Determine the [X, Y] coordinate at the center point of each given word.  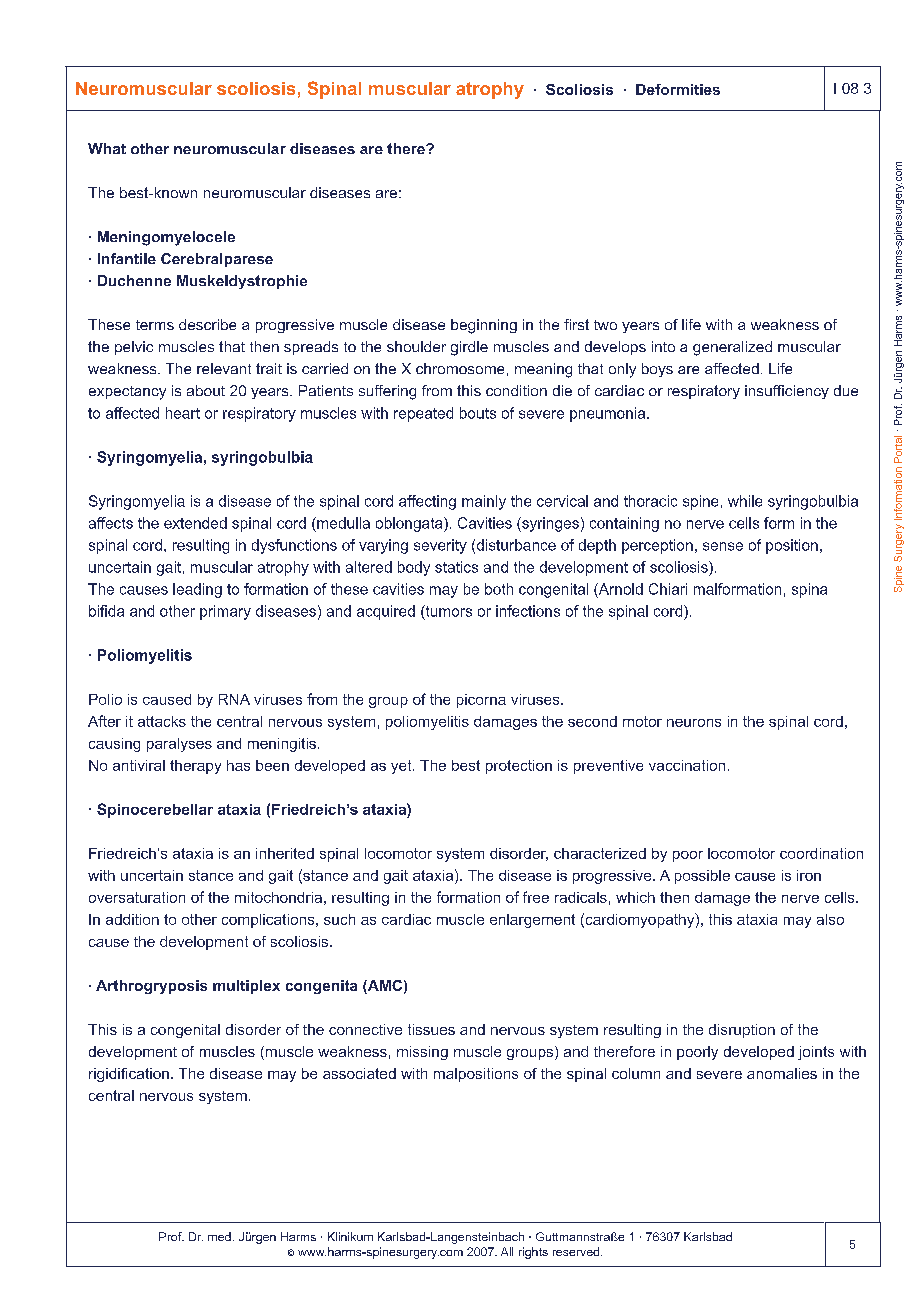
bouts [478, 413]
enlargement [532, 921]
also [830, 919]
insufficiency [787, 392]
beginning [484, 326]
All [507, 1251]
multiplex [246, 987]
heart [183, 413]
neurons [694, 723]
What [107, 148]
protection [519, 767]
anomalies [782, 1073]
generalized [732, 348]
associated [359, 1073]
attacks [162, 721]
